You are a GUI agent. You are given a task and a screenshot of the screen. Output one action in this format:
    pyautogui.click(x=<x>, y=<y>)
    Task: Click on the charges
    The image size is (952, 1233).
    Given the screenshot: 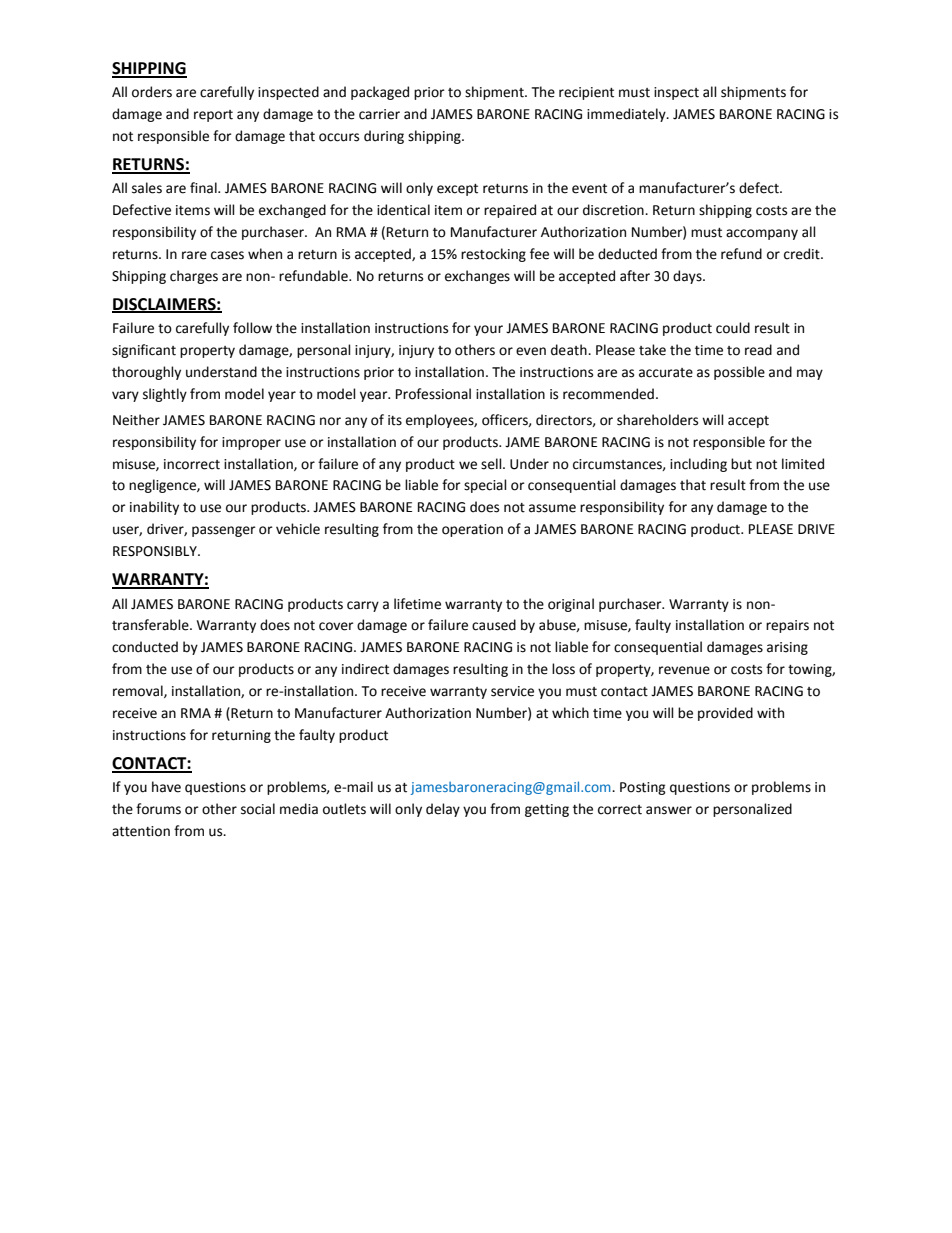 What is the action you would take?
    pyautogui.click(x=194, y=277)
